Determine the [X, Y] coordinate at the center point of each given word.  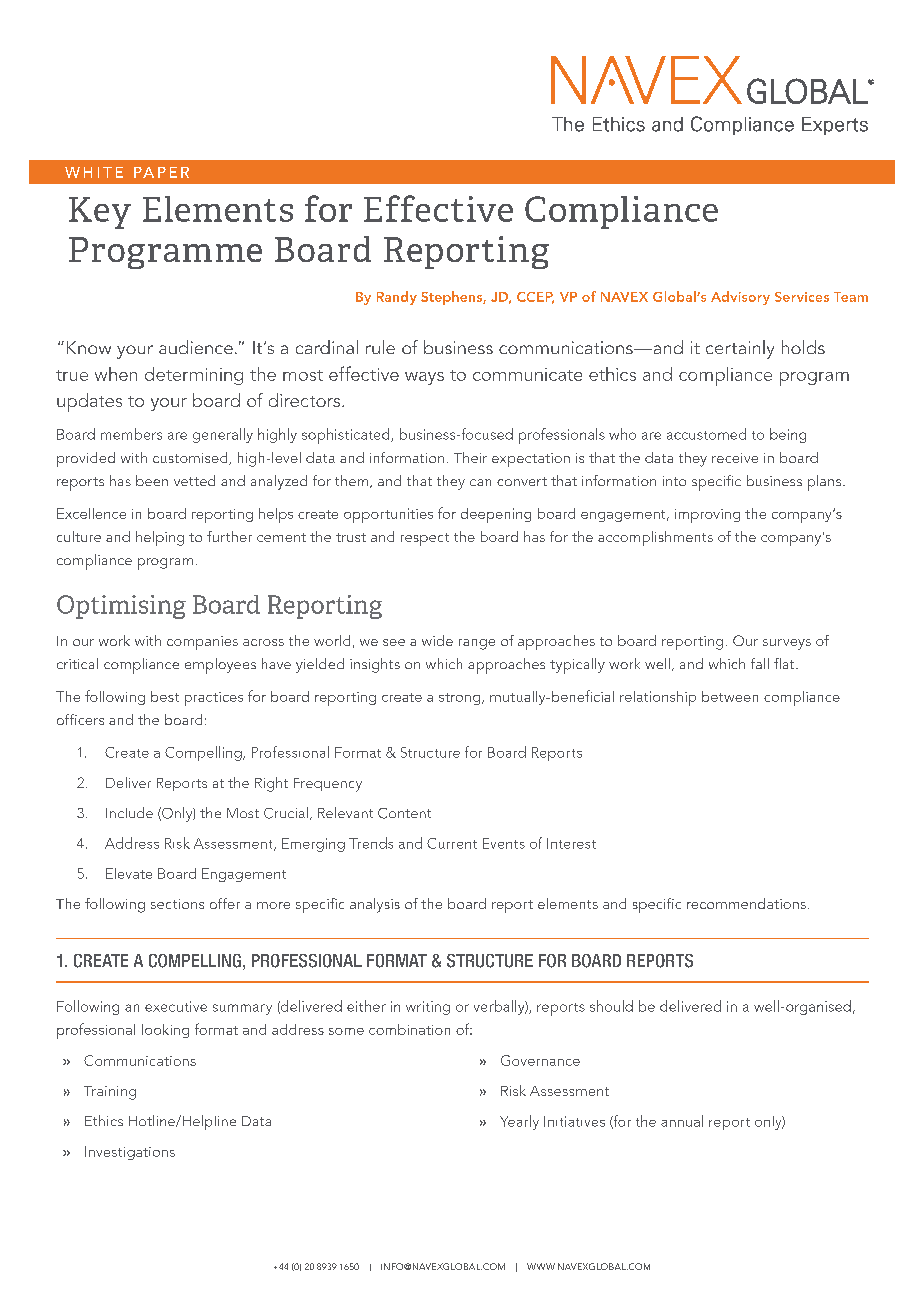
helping [160, 538]
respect [425, 539]
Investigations [130, 1153]
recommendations [746, 903]
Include [129, 812]
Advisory [740, 298]
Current [452, 843]
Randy [397, 298]
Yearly [519, 1122]
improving [707, 516]
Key [100, 213]
